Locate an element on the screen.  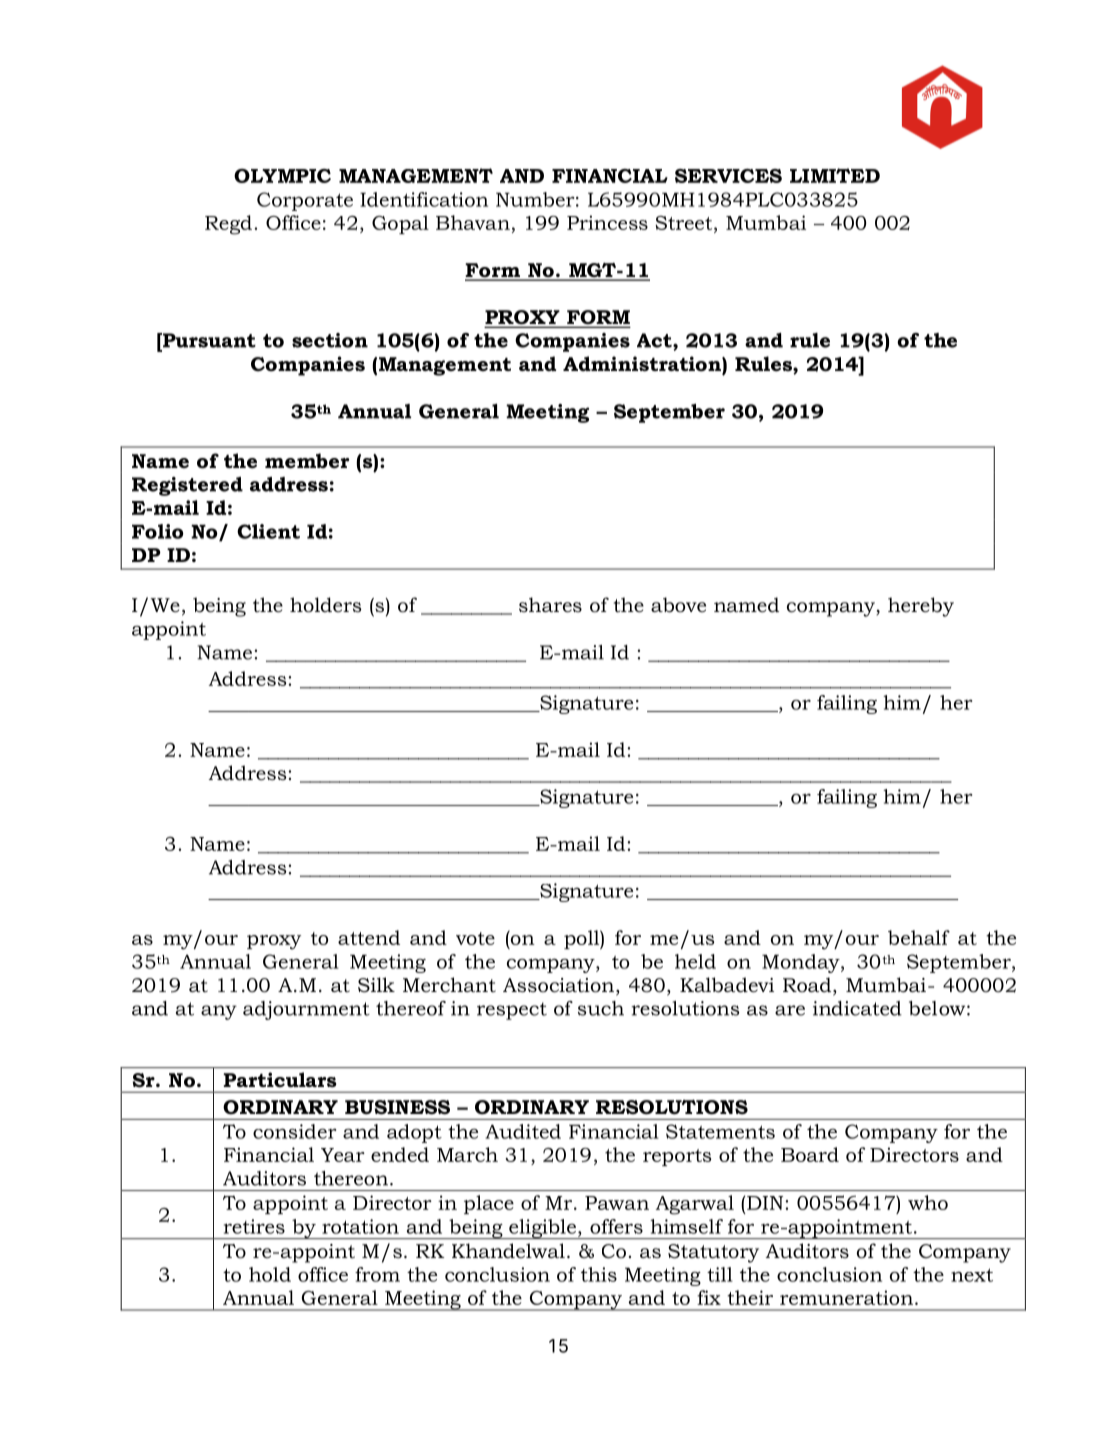
this is located at coordinates (599, 1274).
